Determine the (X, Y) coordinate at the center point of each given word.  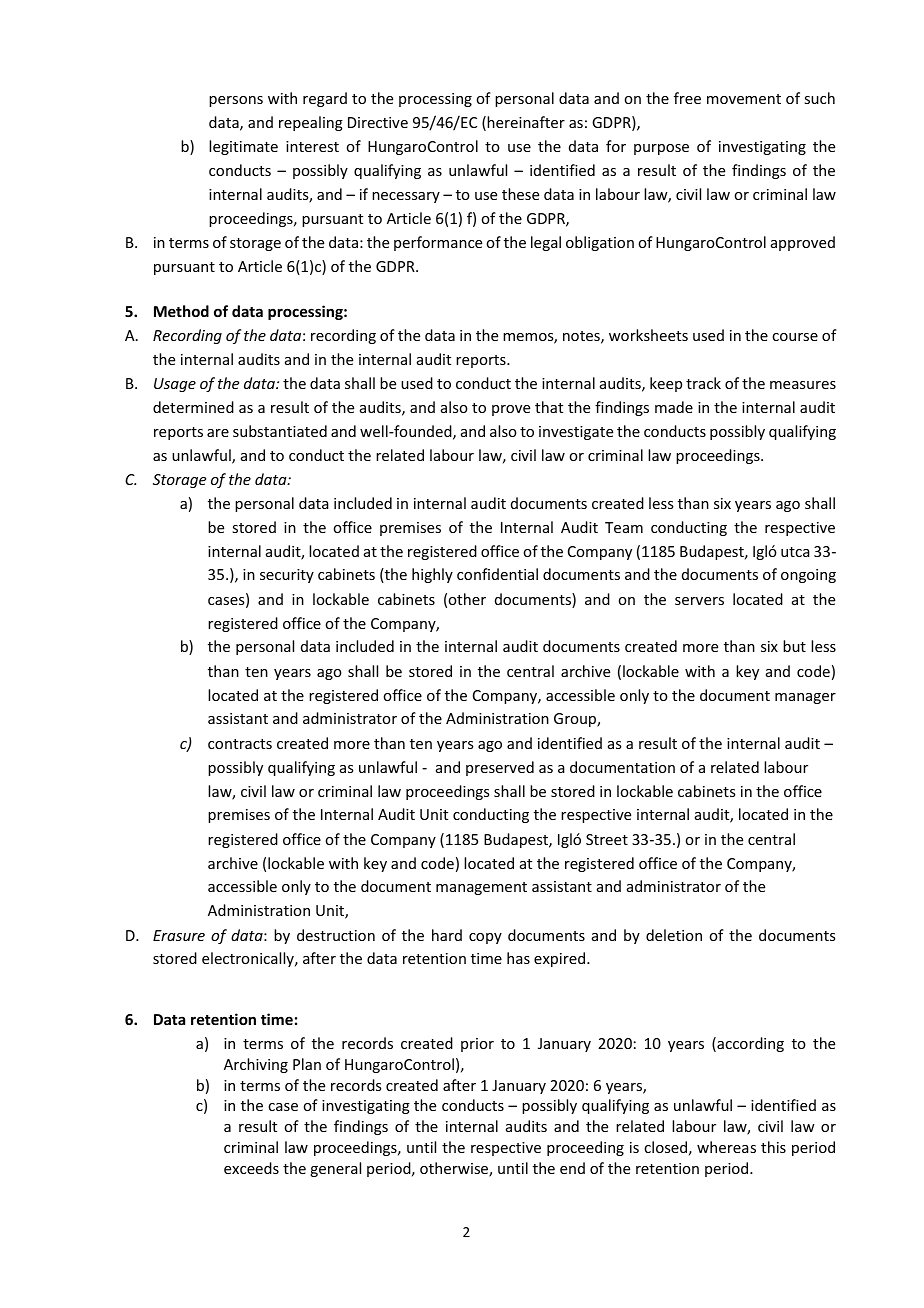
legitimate (243, 147)
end (572, 1168)
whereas (726, 1147)
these (520, 194)
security (287, 576)
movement (744, 99)
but (794, 646)
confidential (497, 574)
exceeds (251, 1168)
